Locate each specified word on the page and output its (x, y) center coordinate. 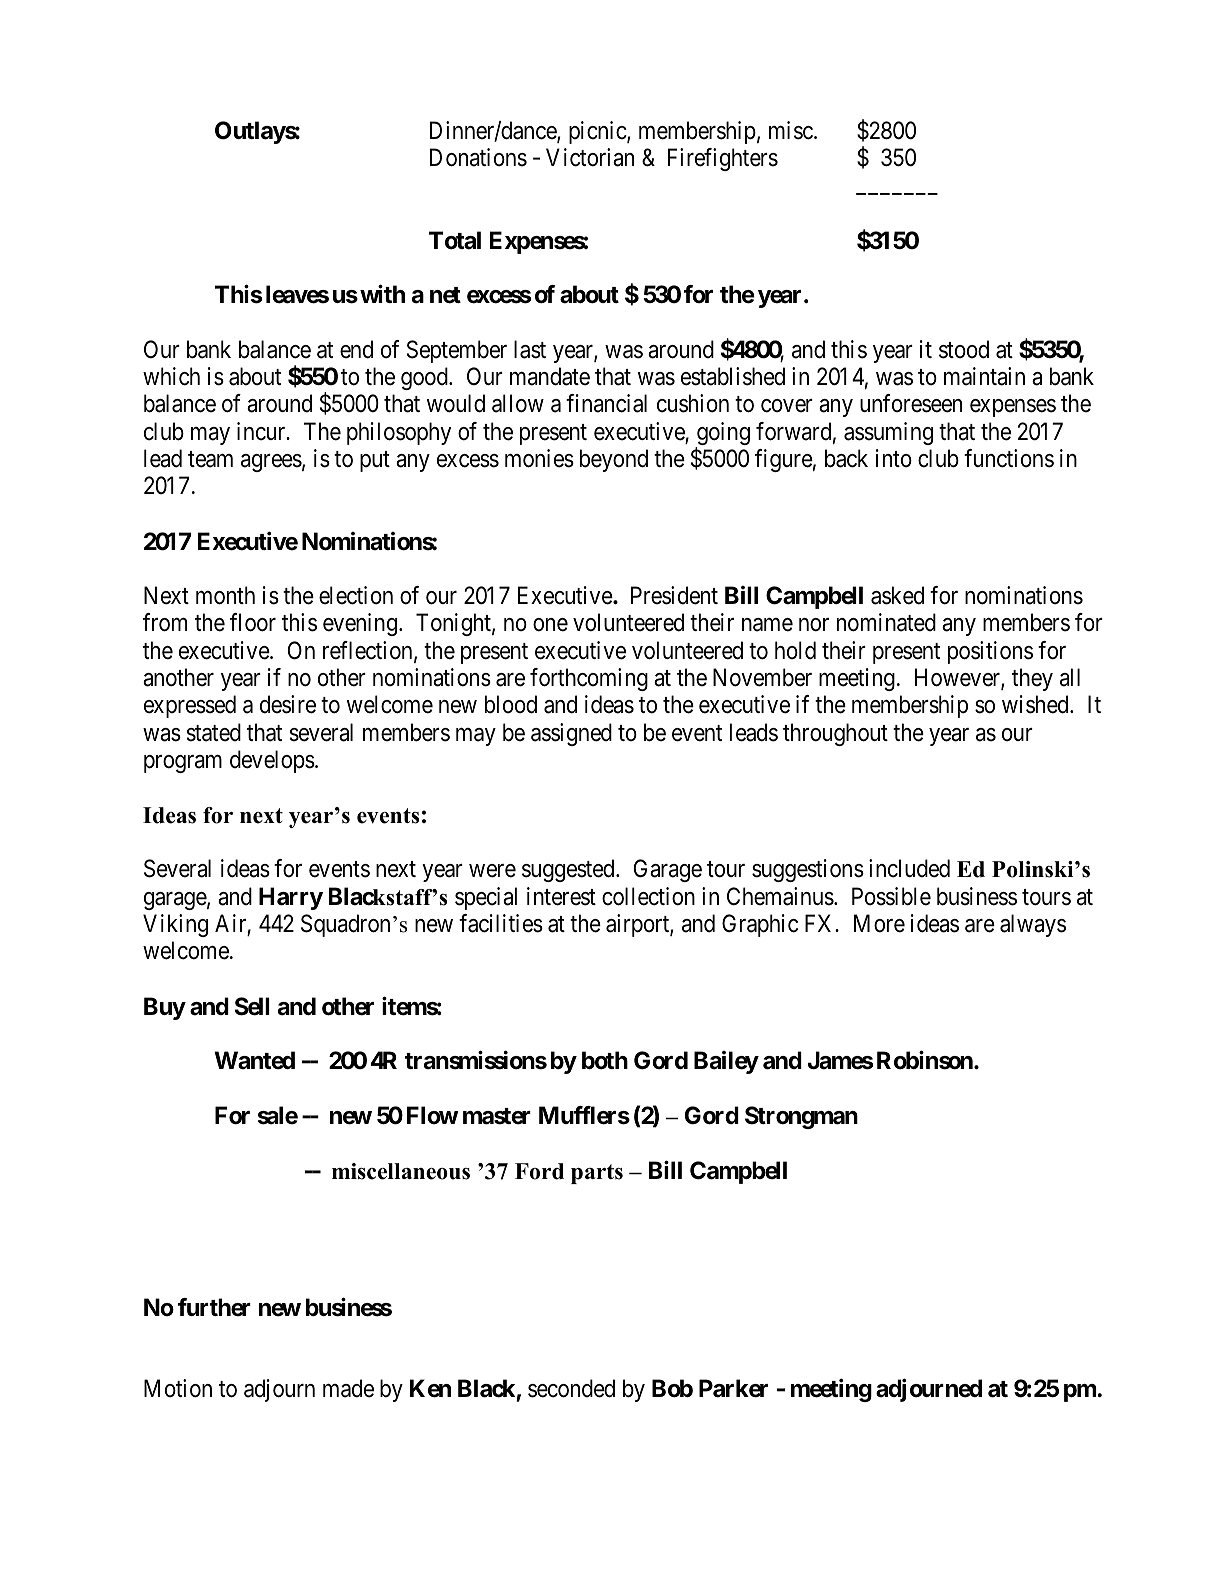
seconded (571, 1388)
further (214, 1307)
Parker (733, 1388)
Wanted (254, 1060)
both (605, 1060)
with (382, 294)
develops (272, 761)
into (894, 458)
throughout (835, 734)
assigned (571, 734)
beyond (614, 460)
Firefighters (723, 159)
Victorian (590, 157)
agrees (271, 463)
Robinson (926, 1060)
